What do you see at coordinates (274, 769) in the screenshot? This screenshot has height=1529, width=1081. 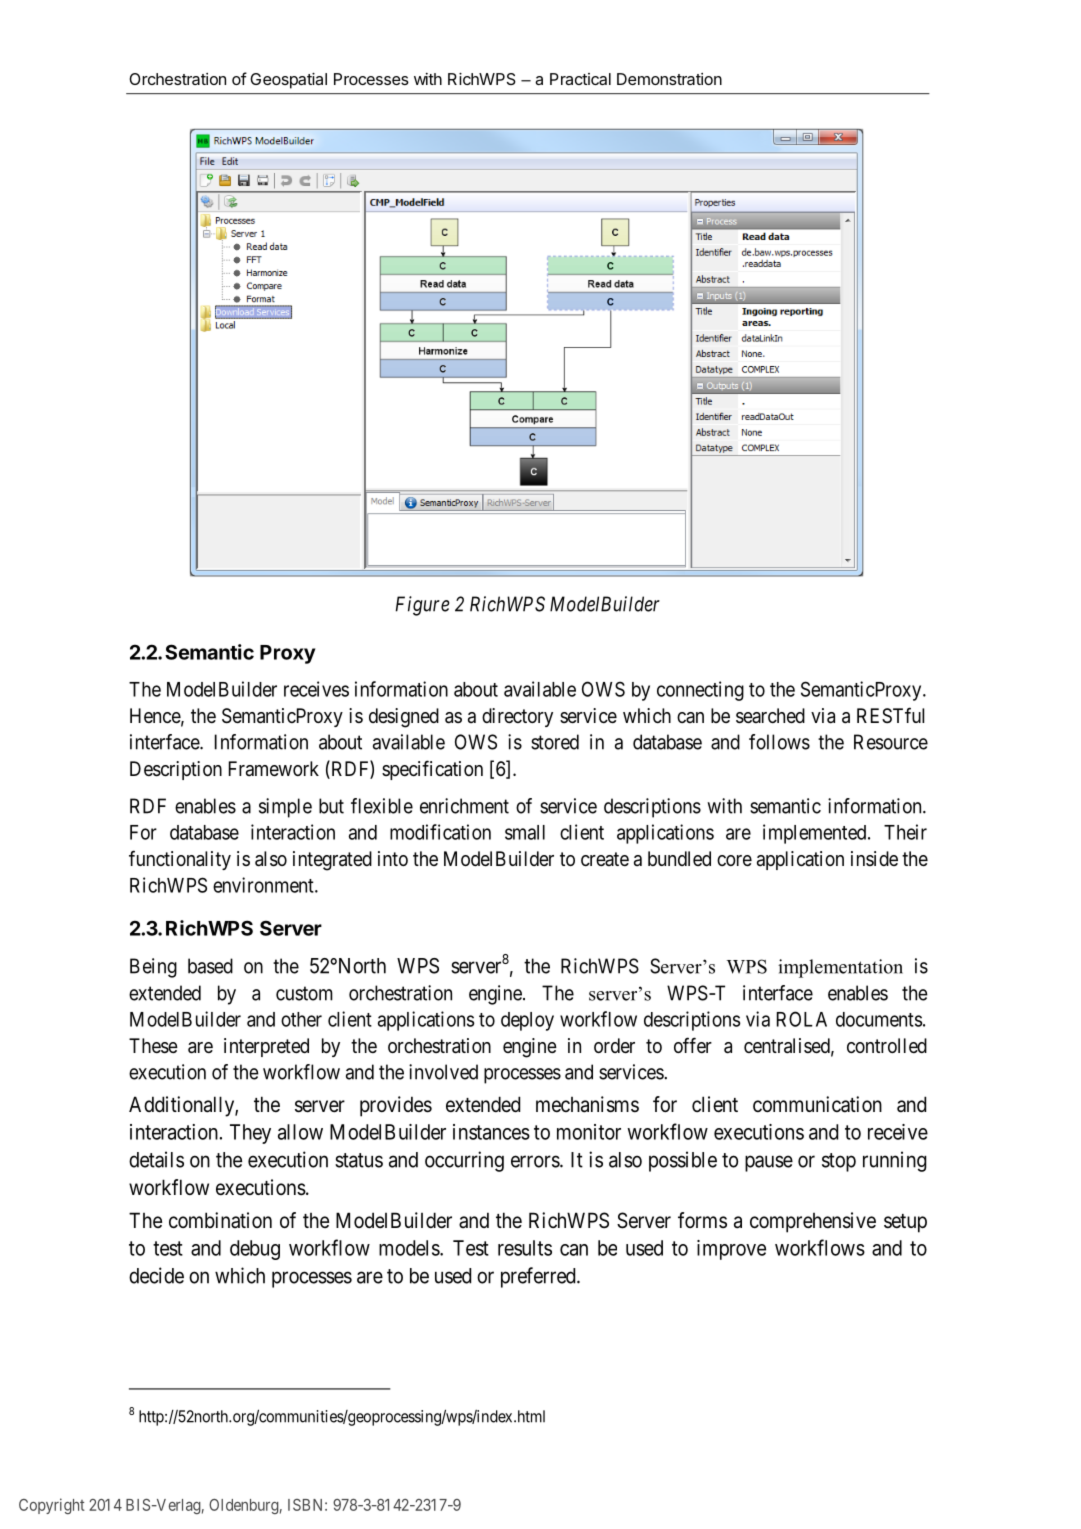 I see `Framework` at bounding box center [274, 769].
